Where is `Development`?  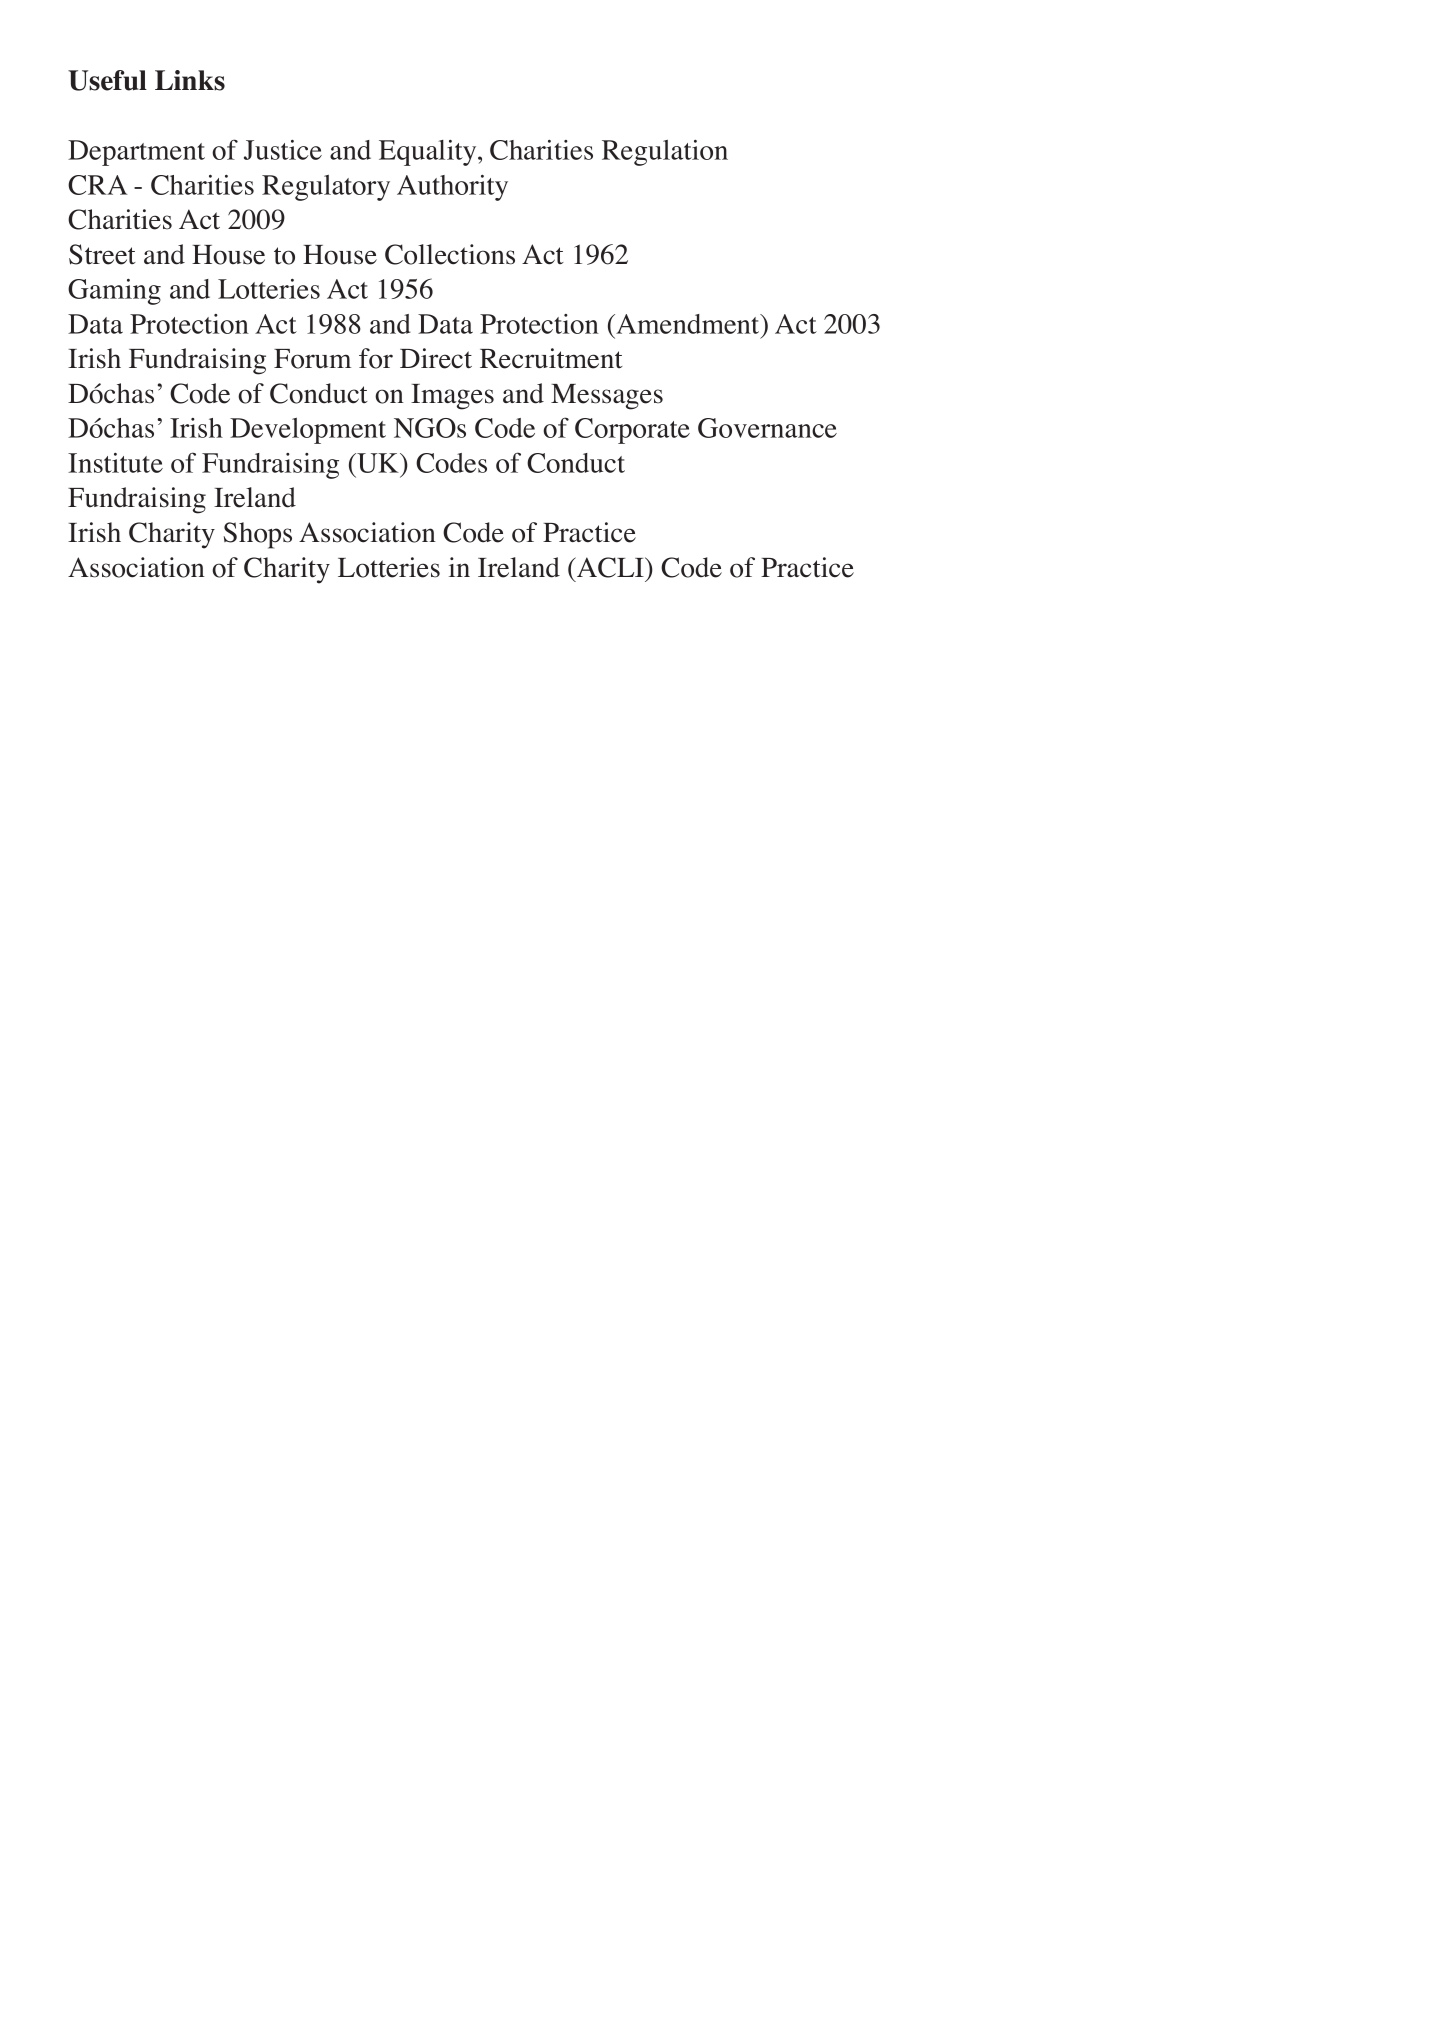 Development is located at coordinates (308, 431).
